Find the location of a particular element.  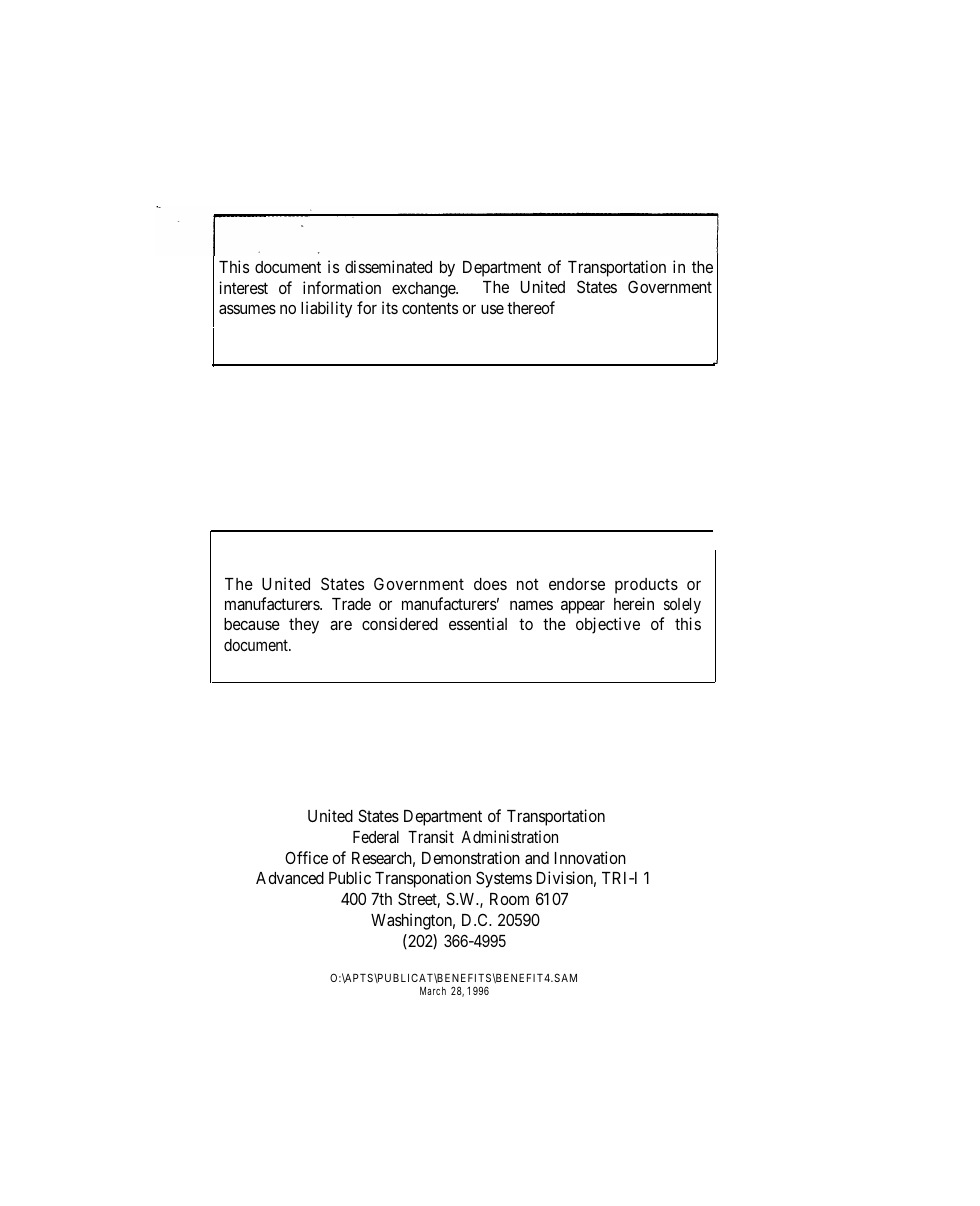

liability is located at coordinates (326, 309).
